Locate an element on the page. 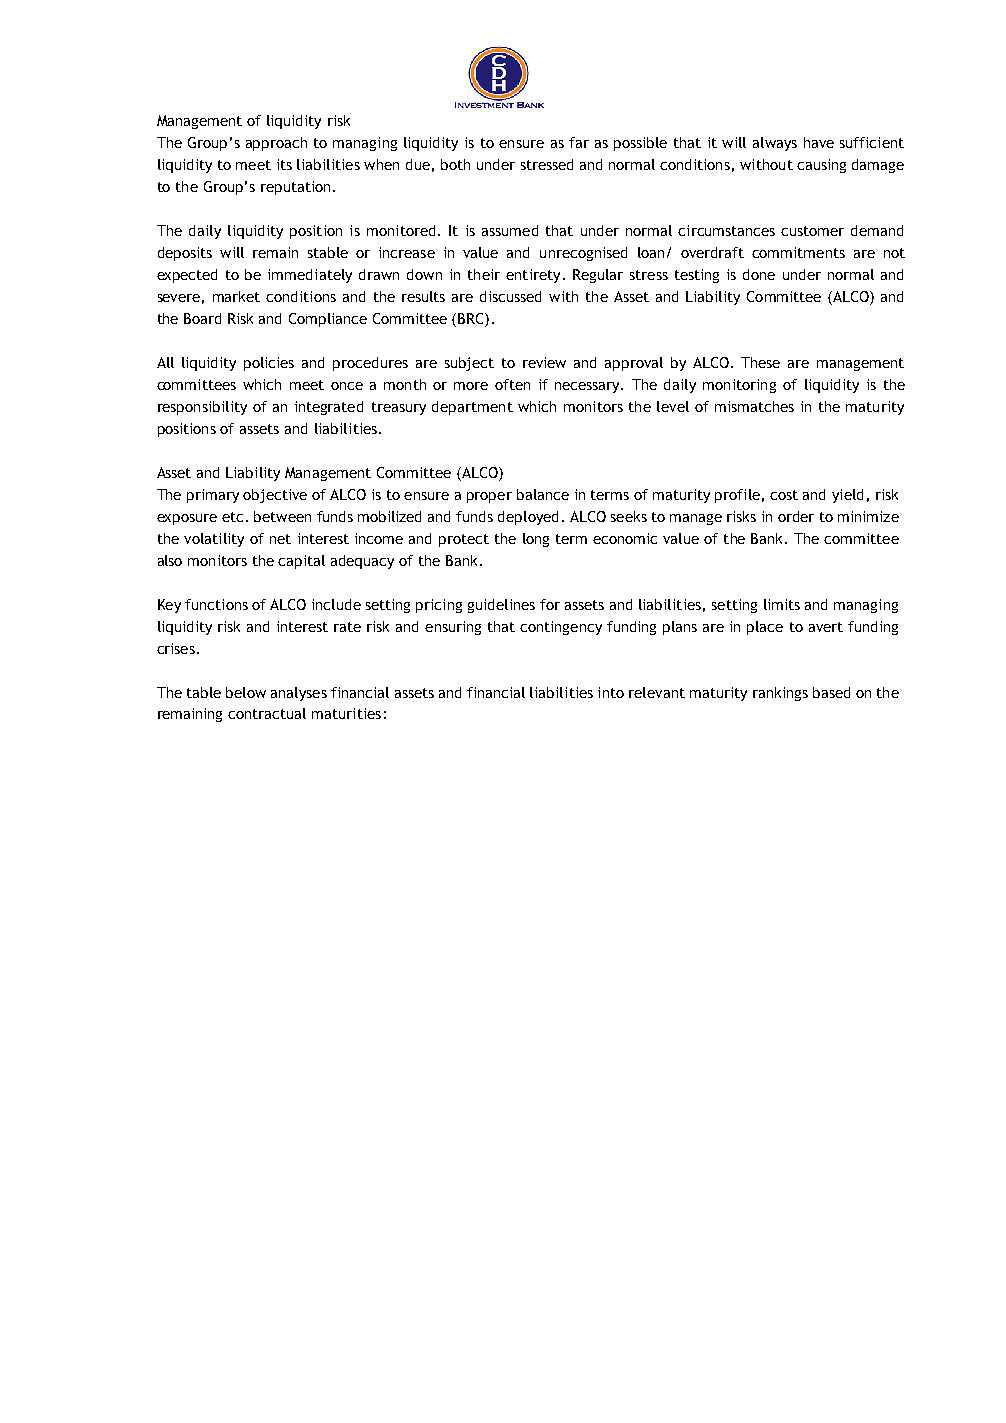  responsibility is located at coordinates (202, 408).
